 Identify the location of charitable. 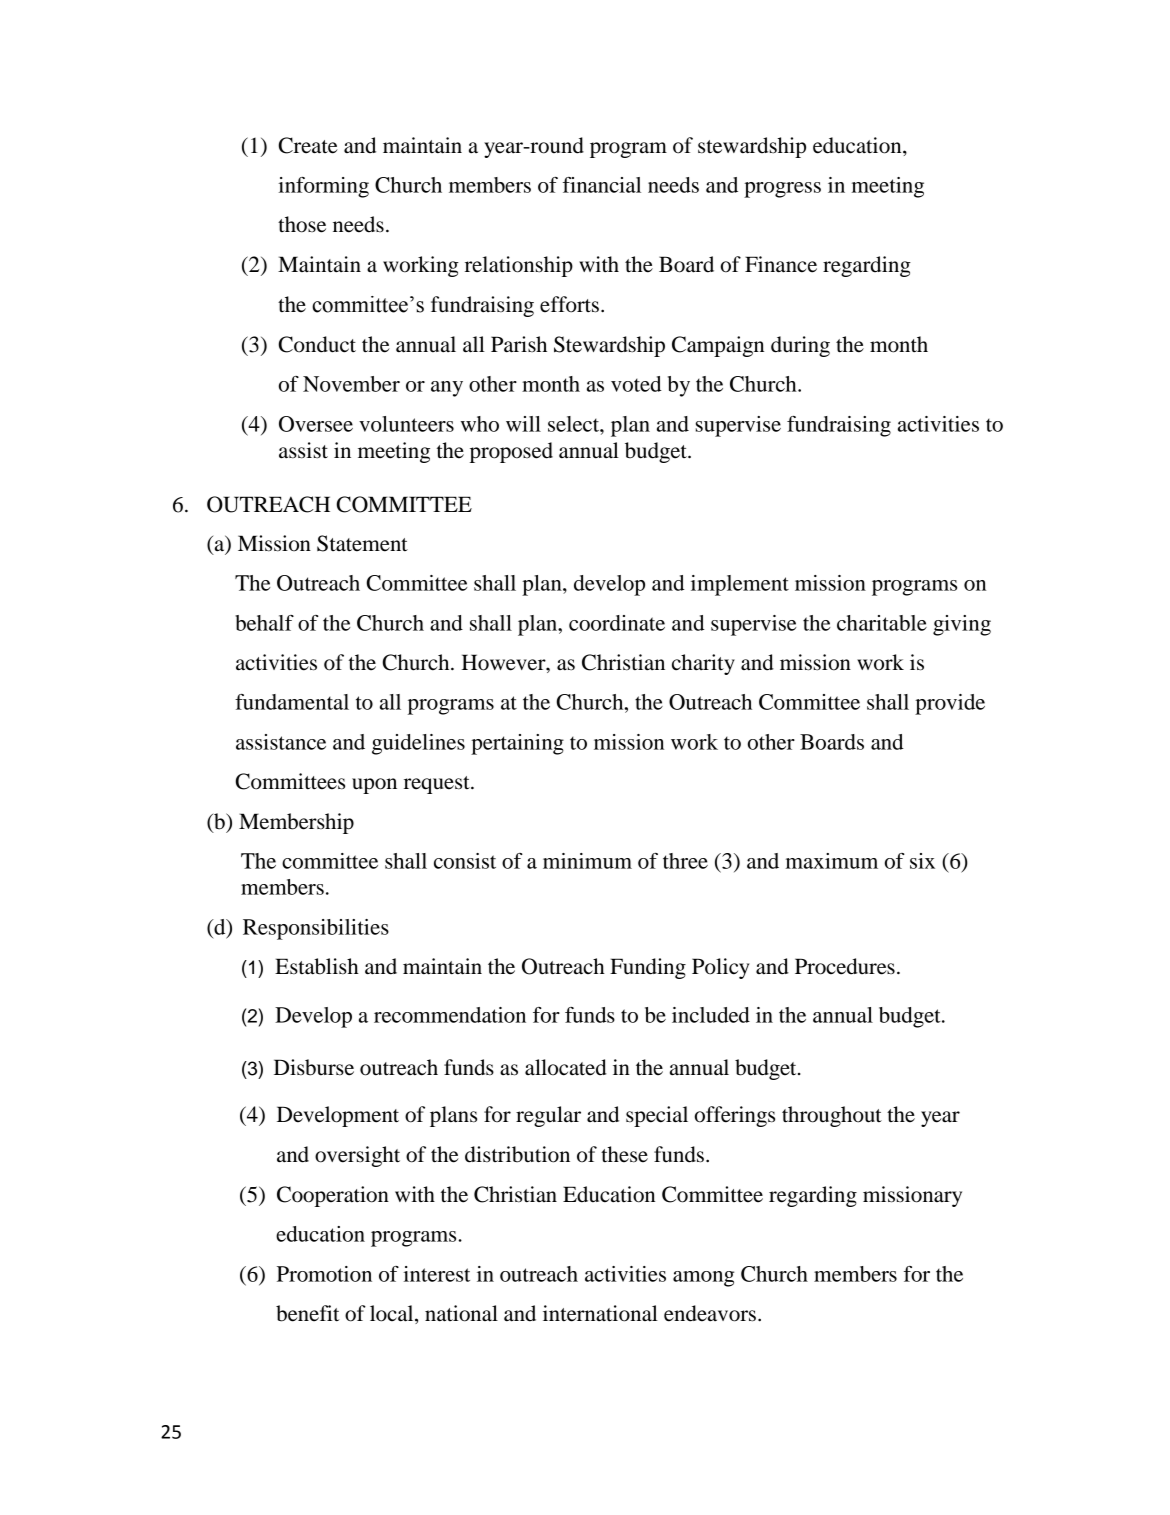
(882, 623).
